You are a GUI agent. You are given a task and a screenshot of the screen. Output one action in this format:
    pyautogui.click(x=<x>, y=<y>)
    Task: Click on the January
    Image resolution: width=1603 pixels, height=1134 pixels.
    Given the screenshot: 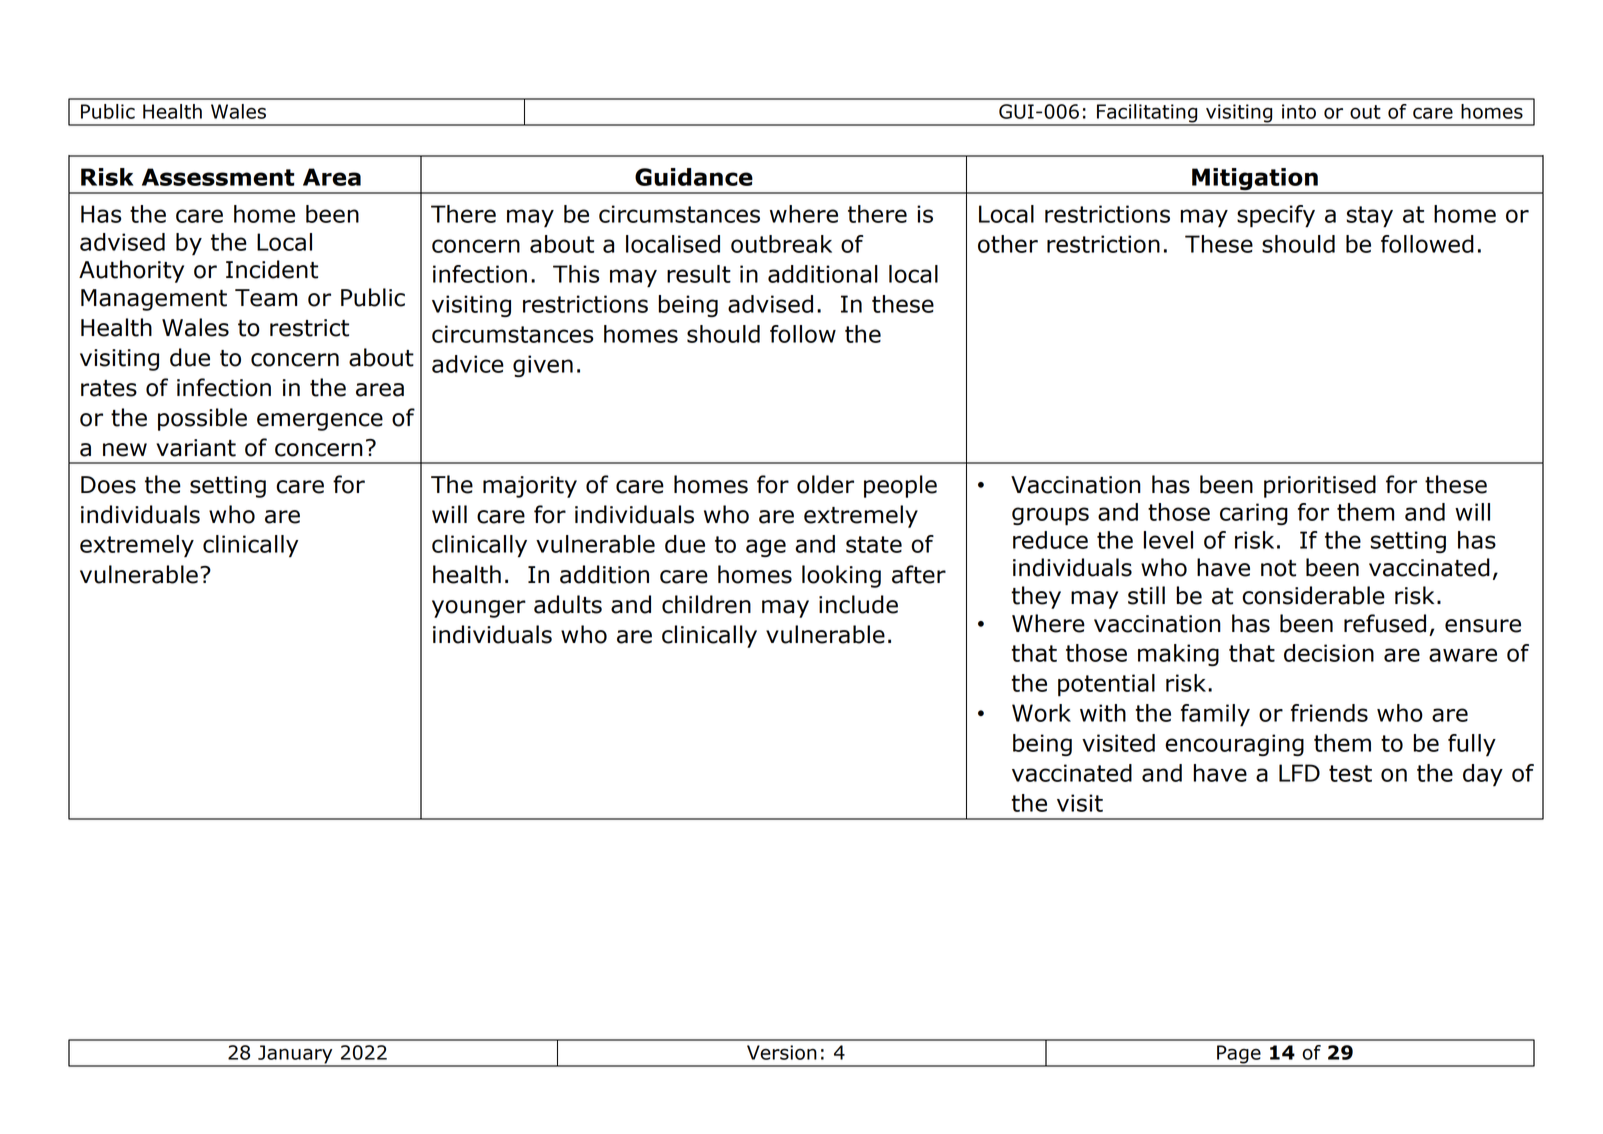 What is the action you would take?
    pyautogui.click(x=295, y=1055)
